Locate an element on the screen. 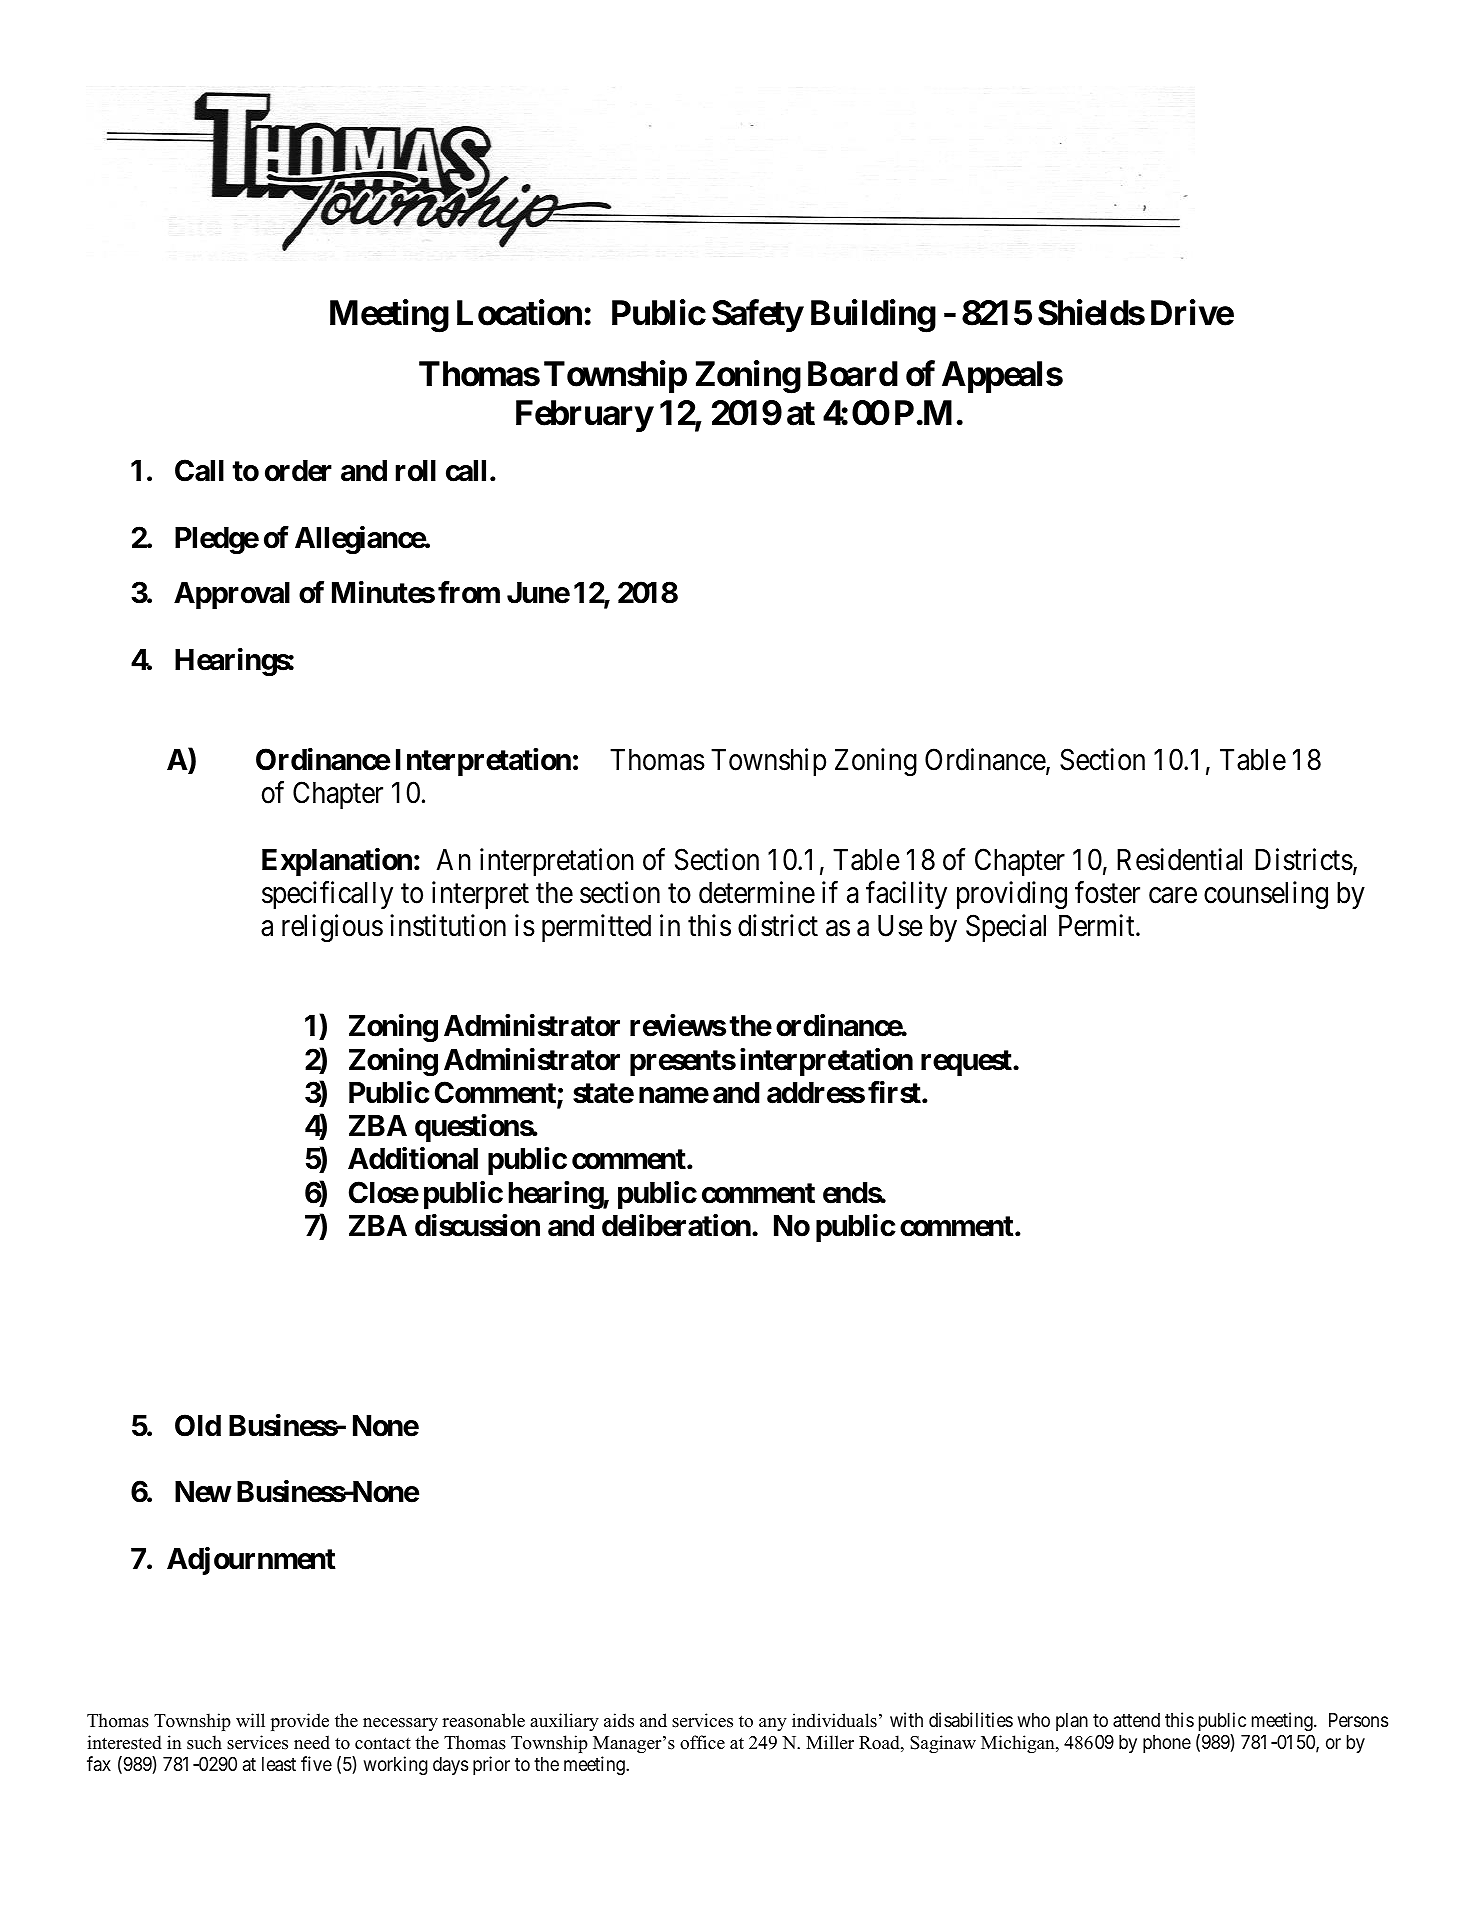 This screenshot has width=1477, height=1911. Board is located at coordinates (853, 374).
